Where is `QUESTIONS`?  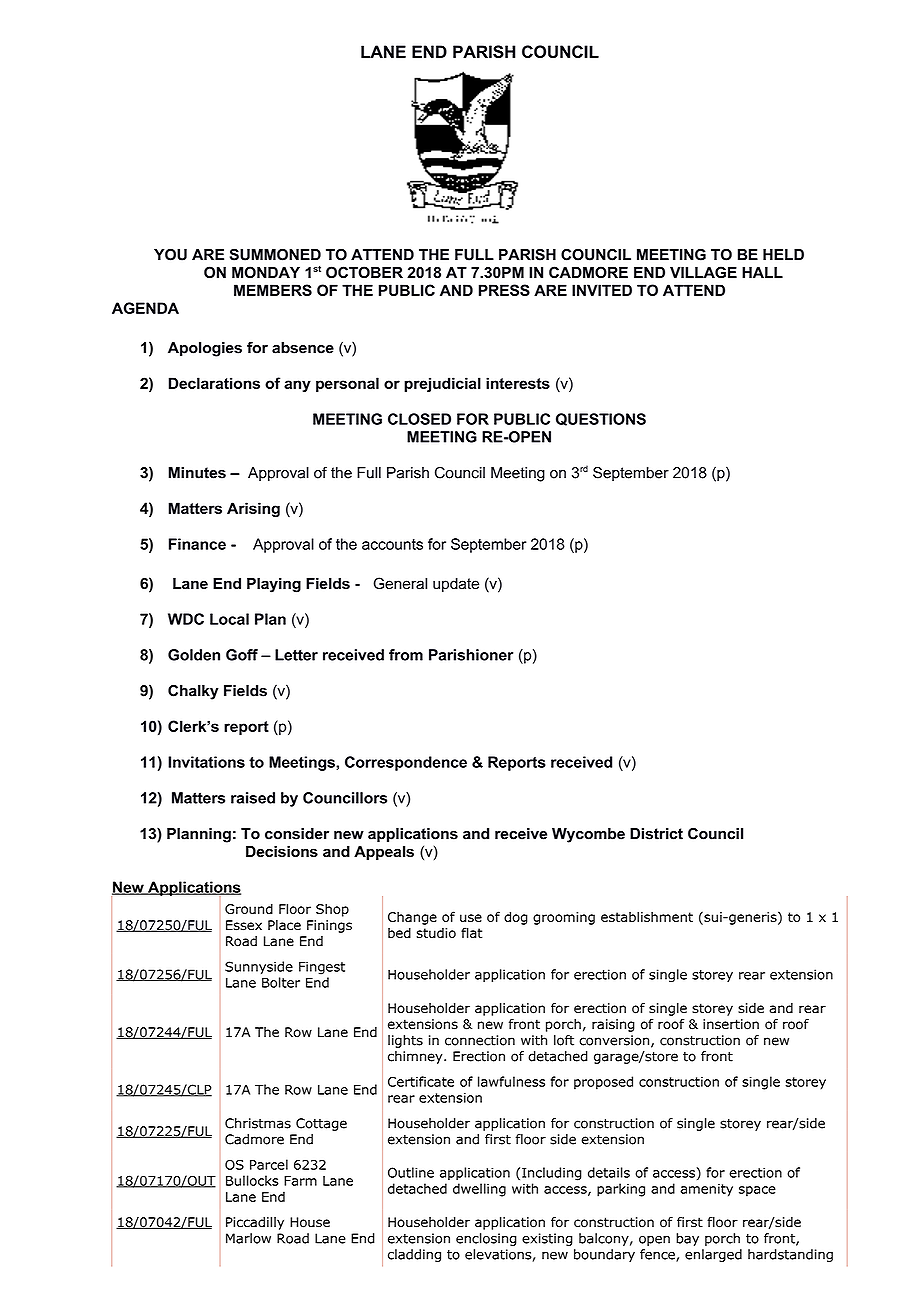 QUESTIONS is located at coordinates (601, 419).
